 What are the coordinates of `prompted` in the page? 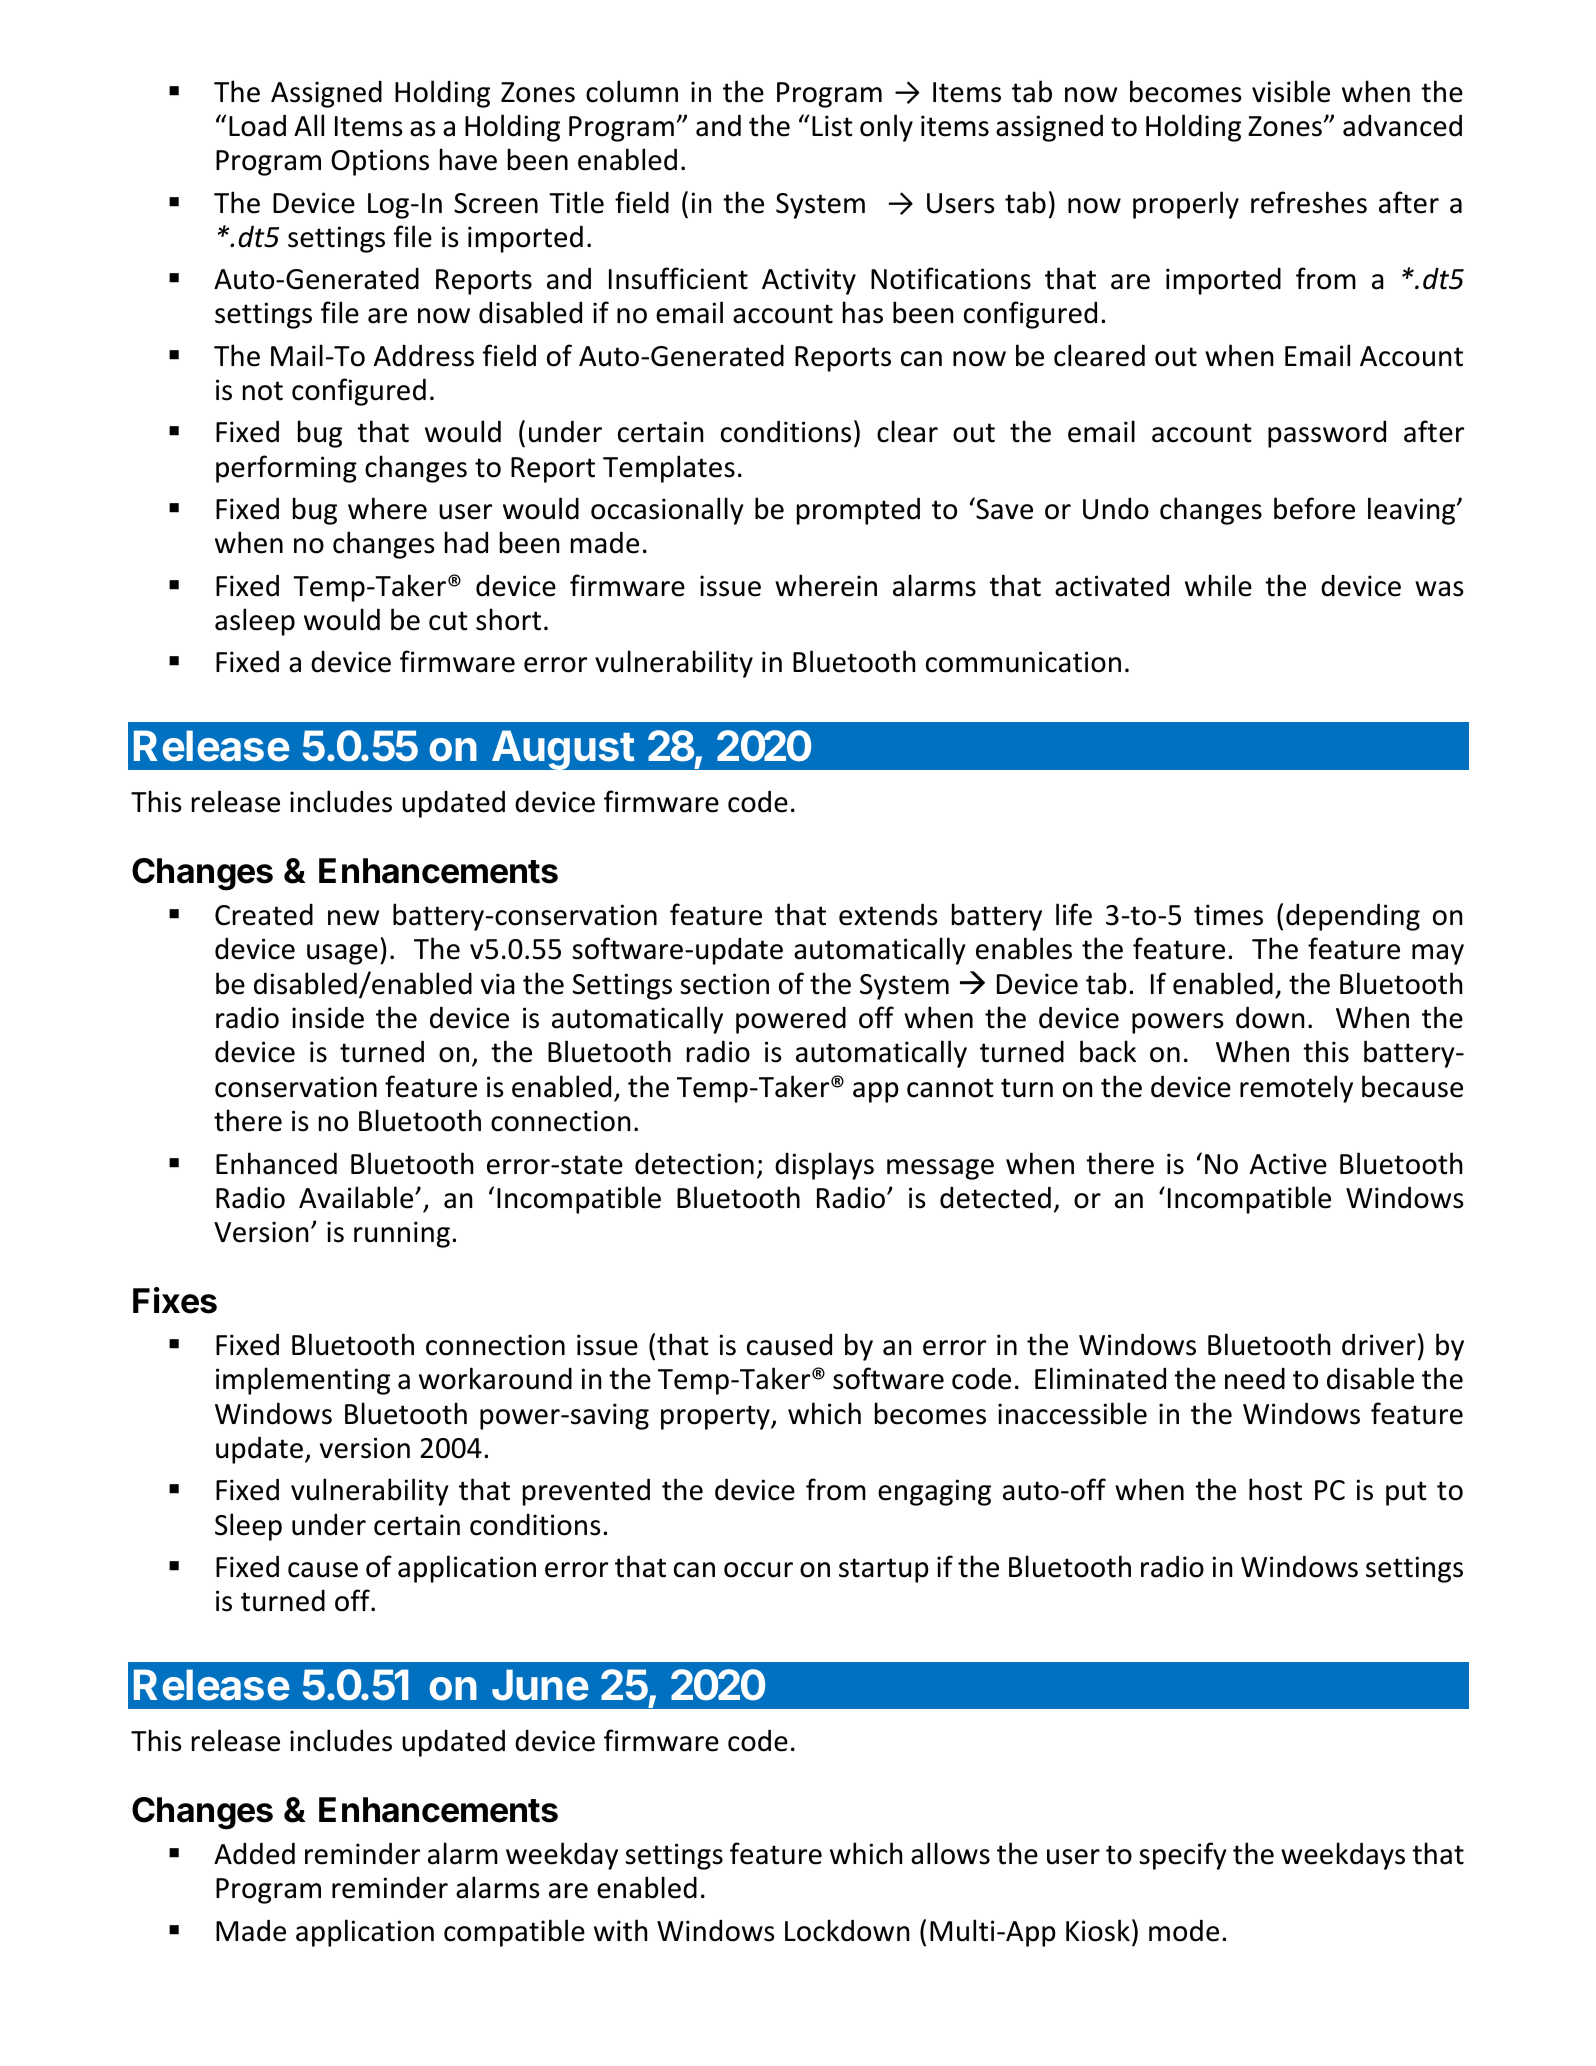 It's located at (858, 511).
